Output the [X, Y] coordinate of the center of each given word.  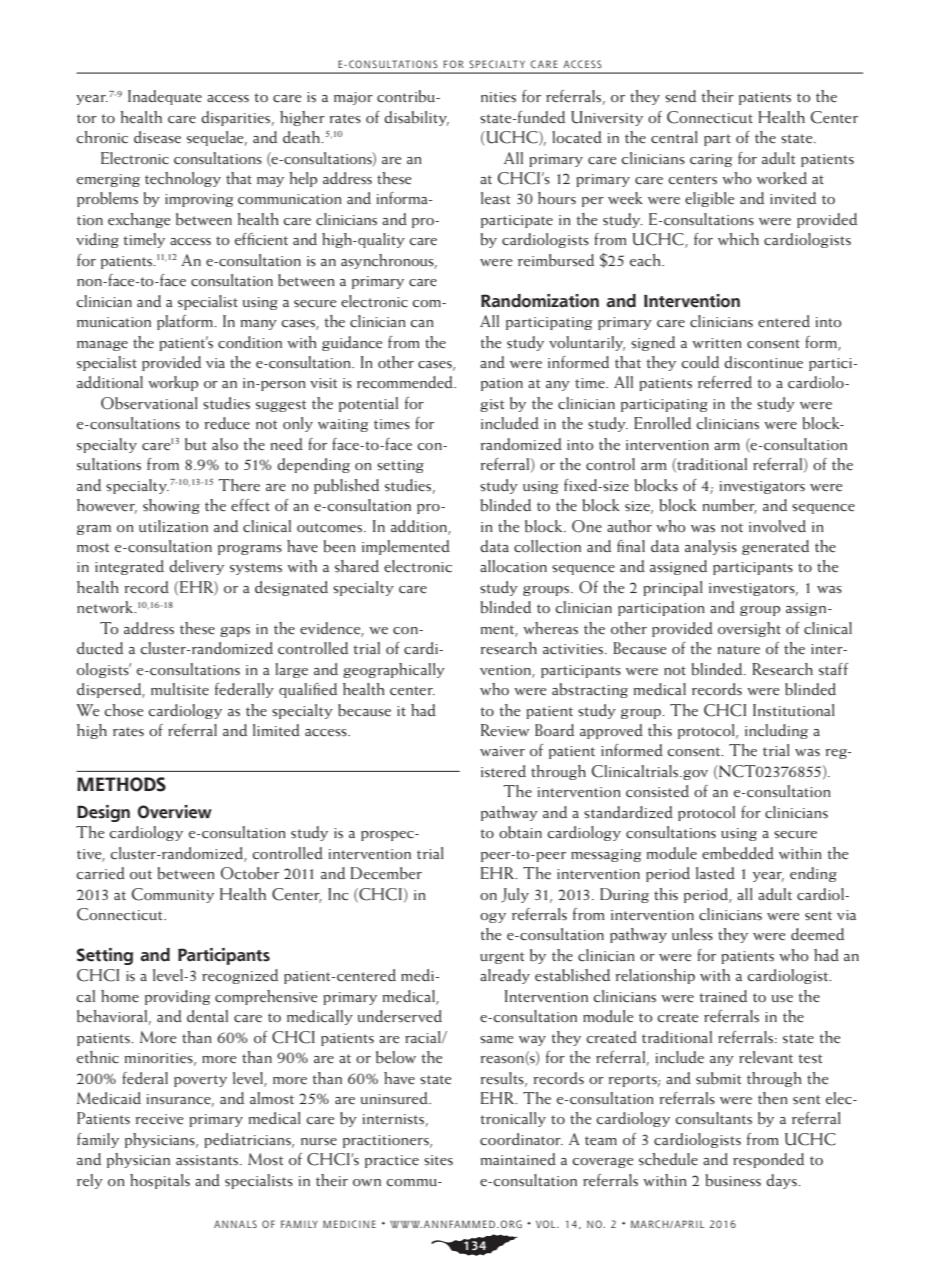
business [733, 1180]
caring [711, 160]
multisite [180, 689]
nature [739, 650]
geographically [394, 670]
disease [157, 137]
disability [416, 118]
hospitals [160, 1181]
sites [438, 1160]
